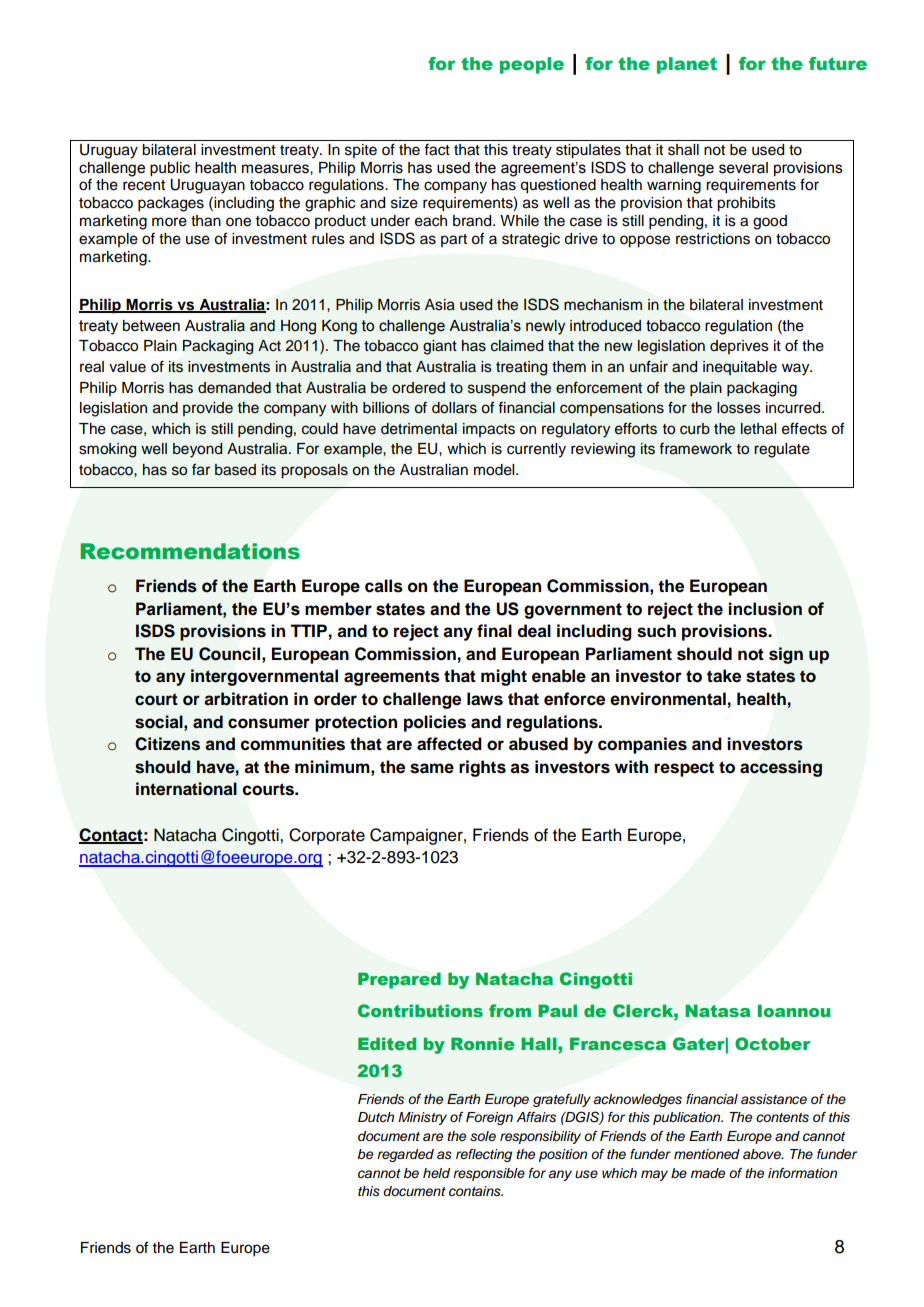 The width and height of the screenshot is (924, 1307). Describe the element at coordinates (376, 1117) in the screenshot. I see `Dutch` at that location.
